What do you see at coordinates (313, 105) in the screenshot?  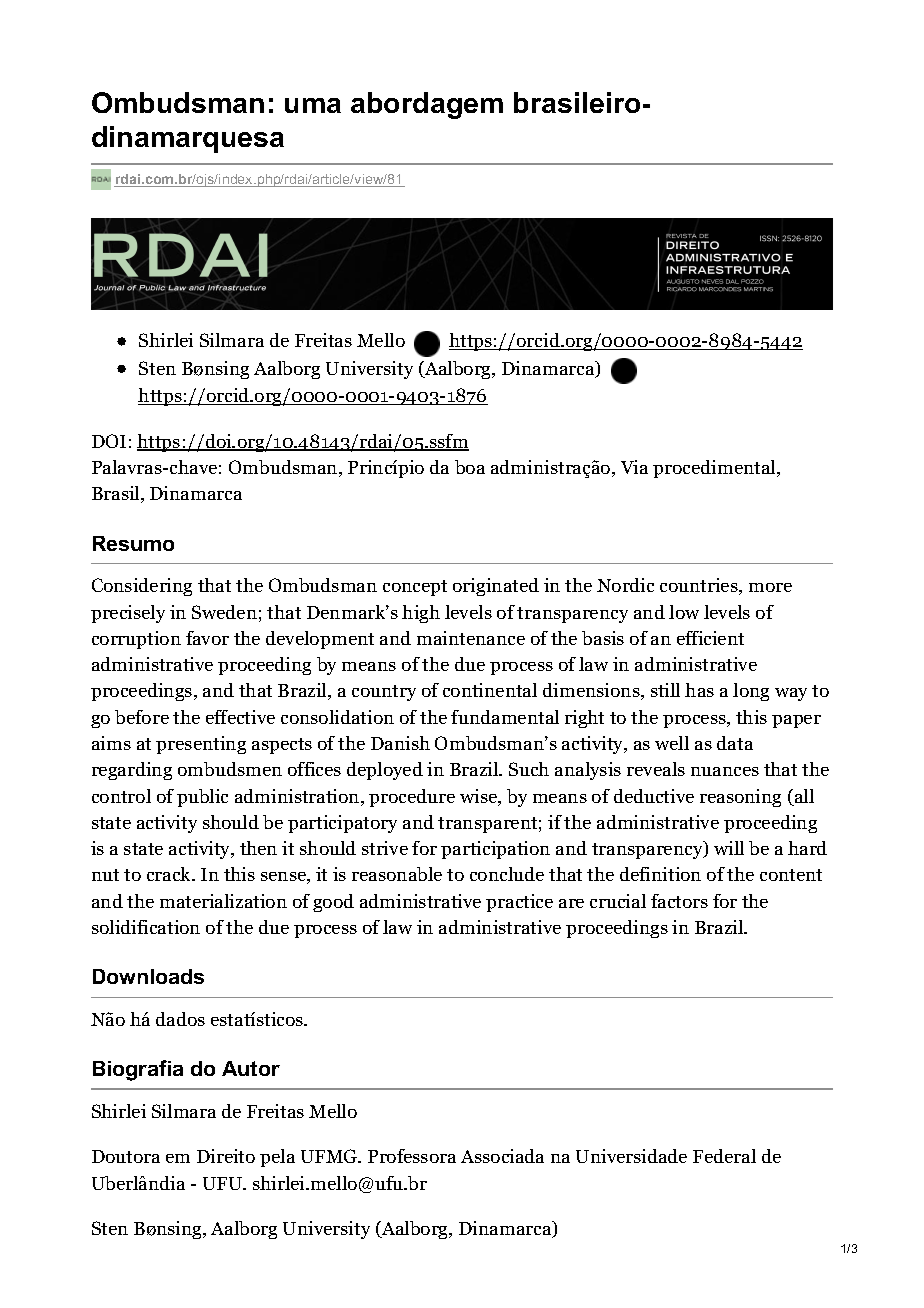 I see `uma` at bounding box center [313, 105].
